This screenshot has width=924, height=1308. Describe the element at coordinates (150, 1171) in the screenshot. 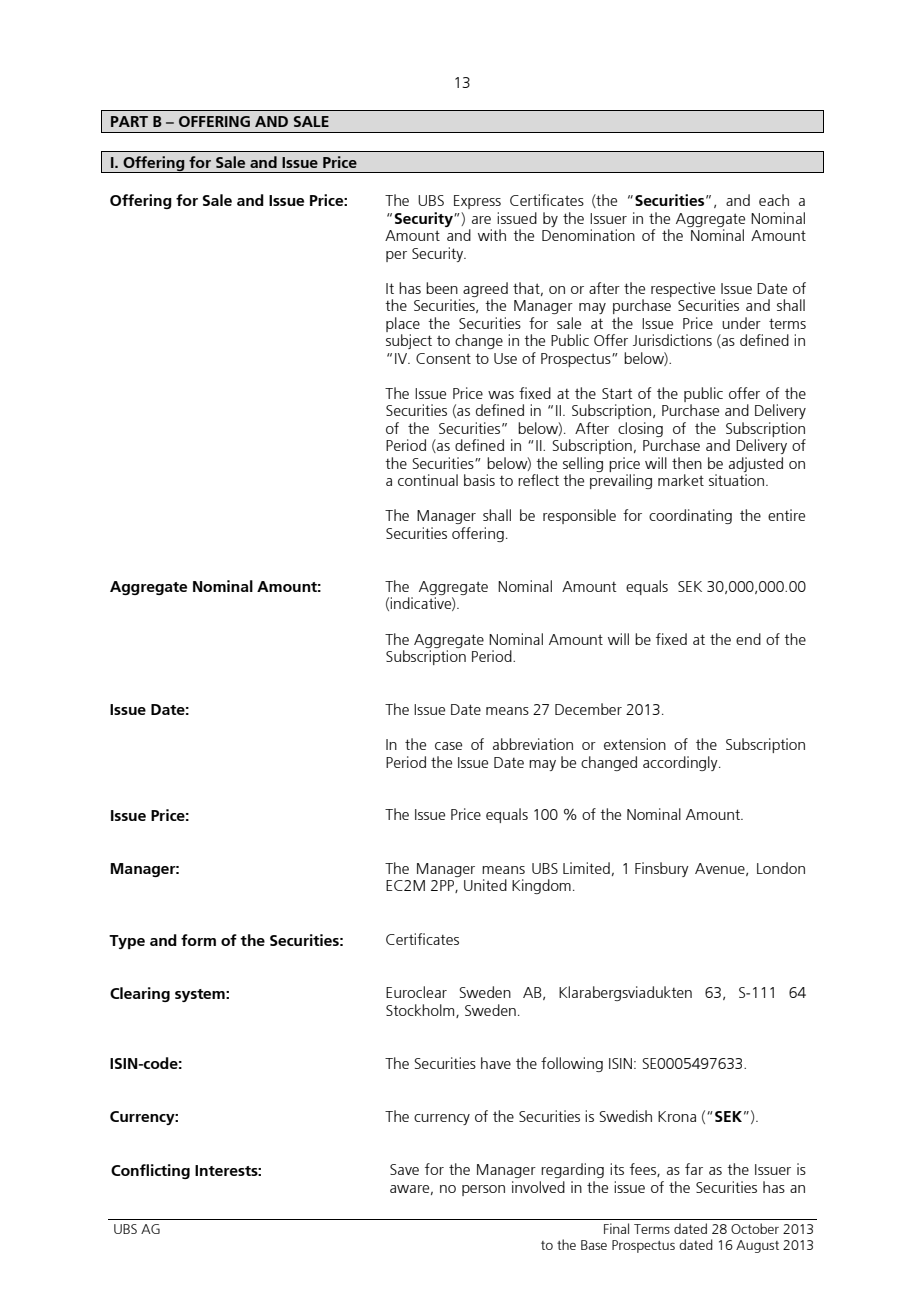

I see `Conflicting` at that location.
